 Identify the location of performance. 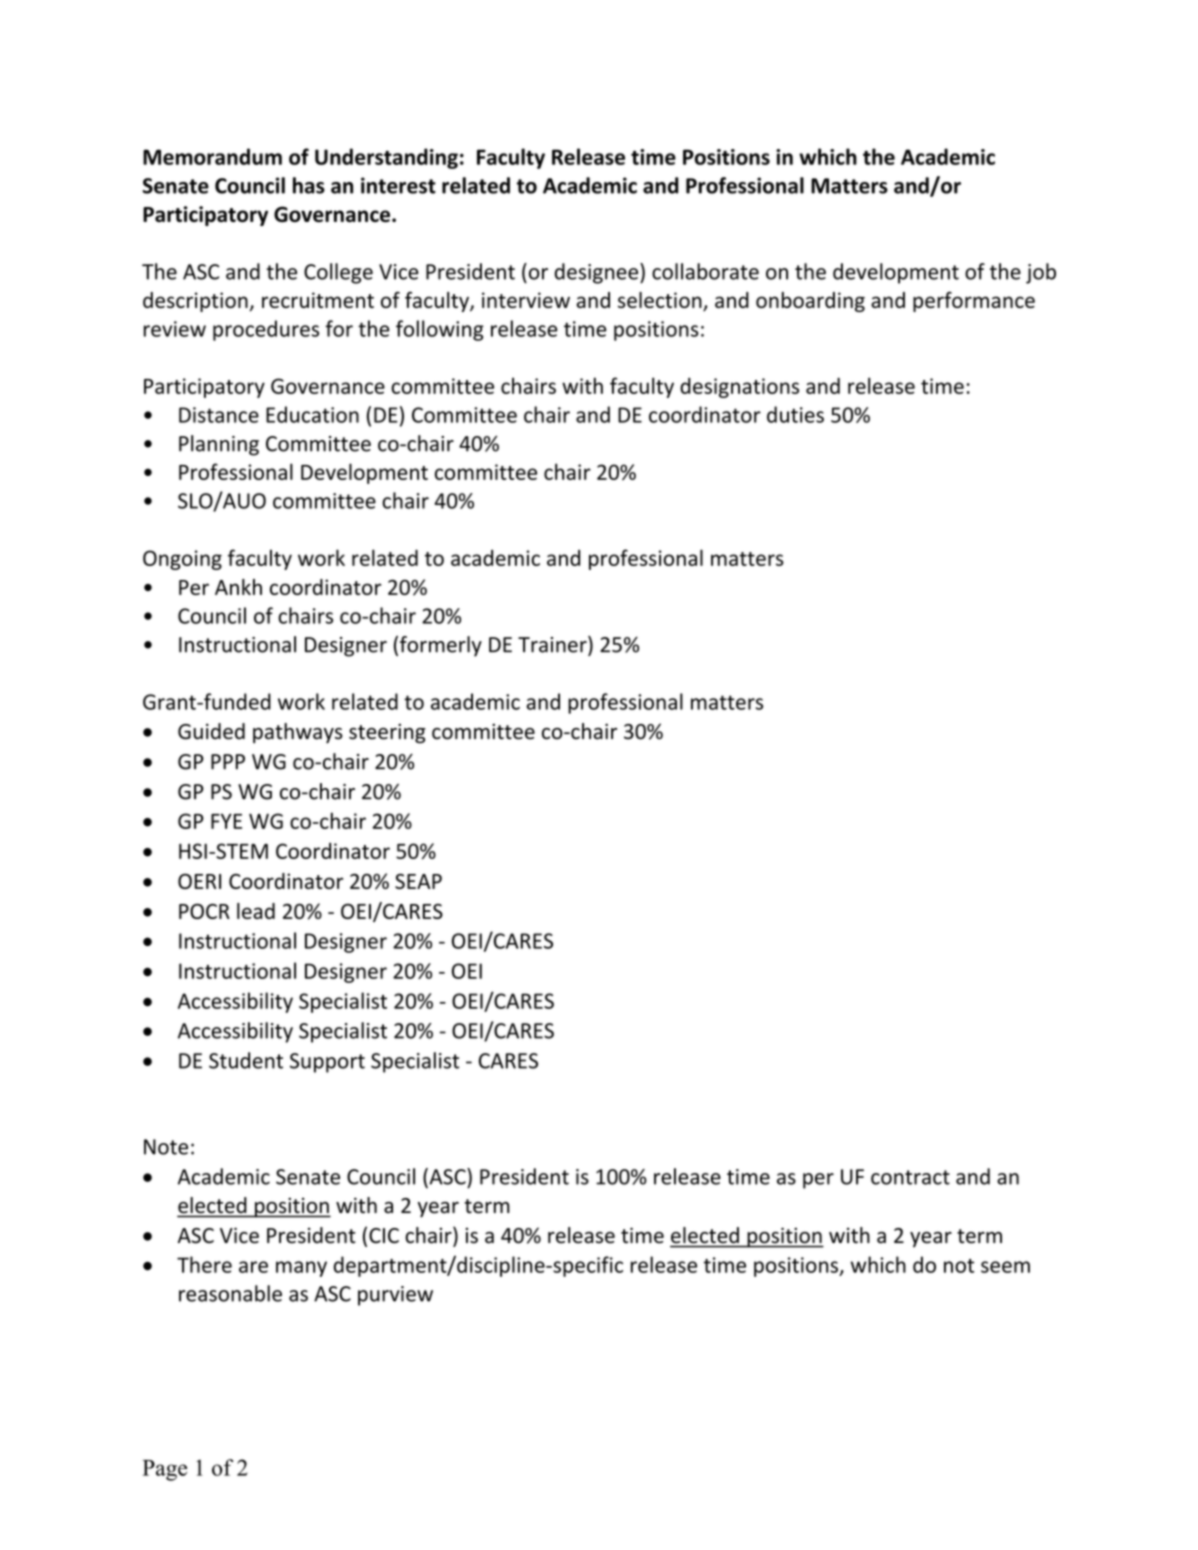
(974, 302).
